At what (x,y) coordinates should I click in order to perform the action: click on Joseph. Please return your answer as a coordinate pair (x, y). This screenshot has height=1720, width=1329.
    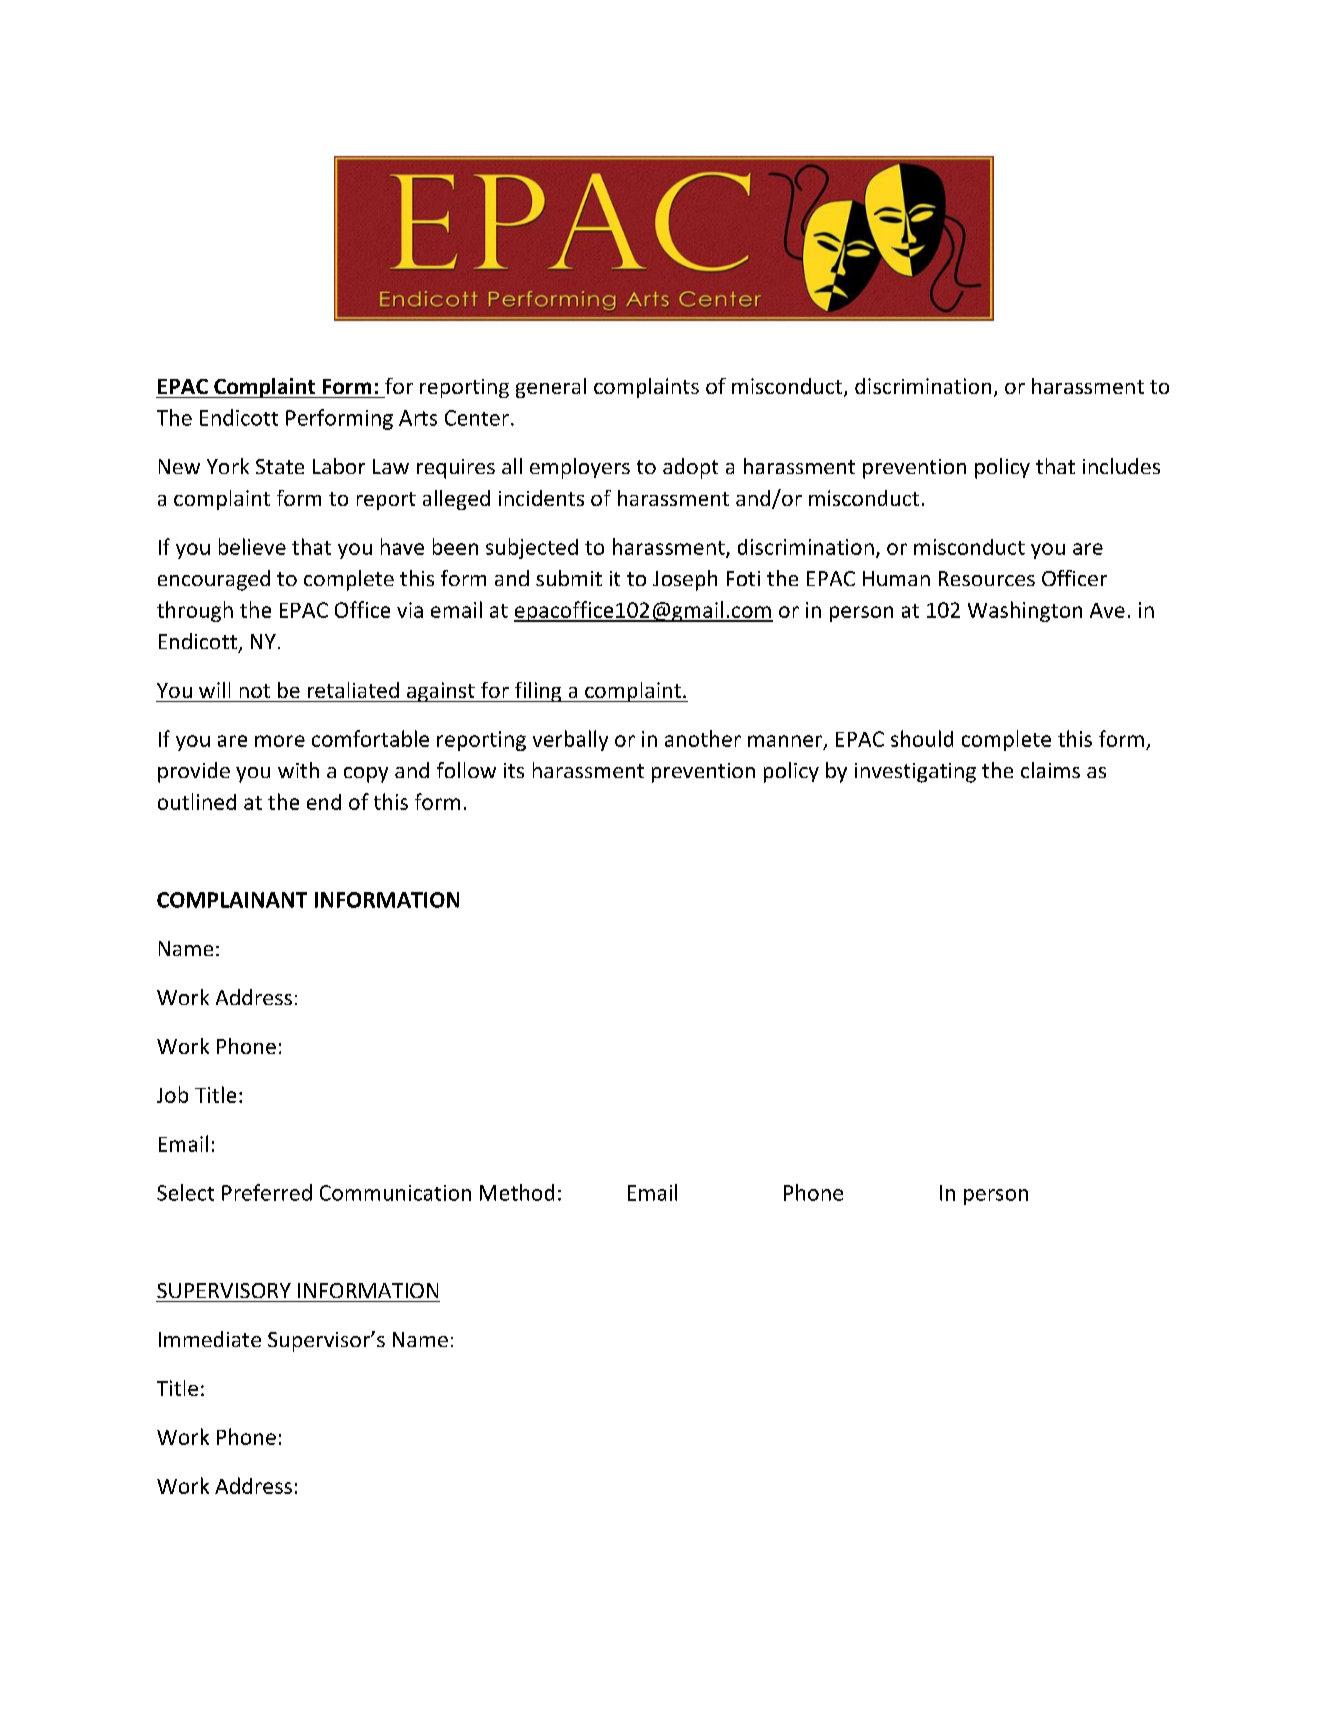
    Looking at the image, I should click on (685, 580).
